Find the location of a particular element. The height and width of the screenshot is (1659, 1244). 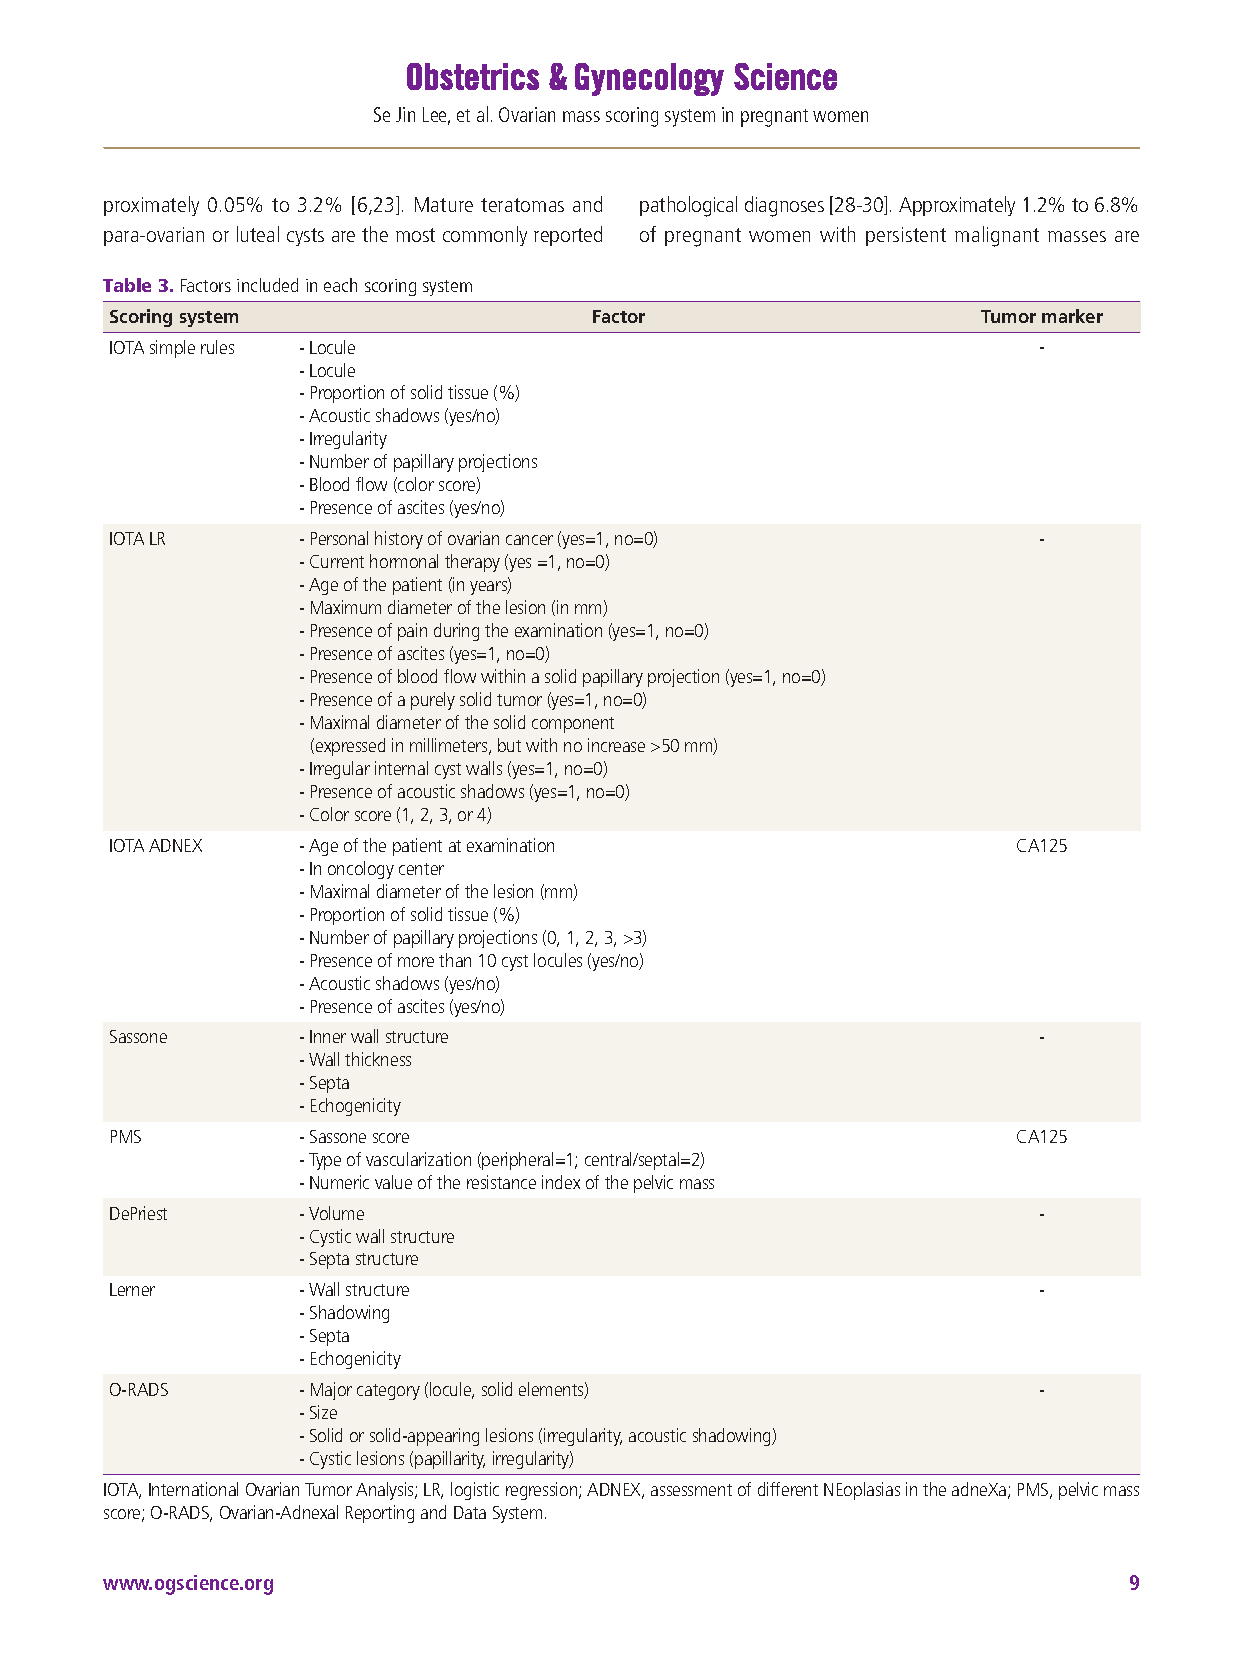

component is located at coordinates (573, 725).
